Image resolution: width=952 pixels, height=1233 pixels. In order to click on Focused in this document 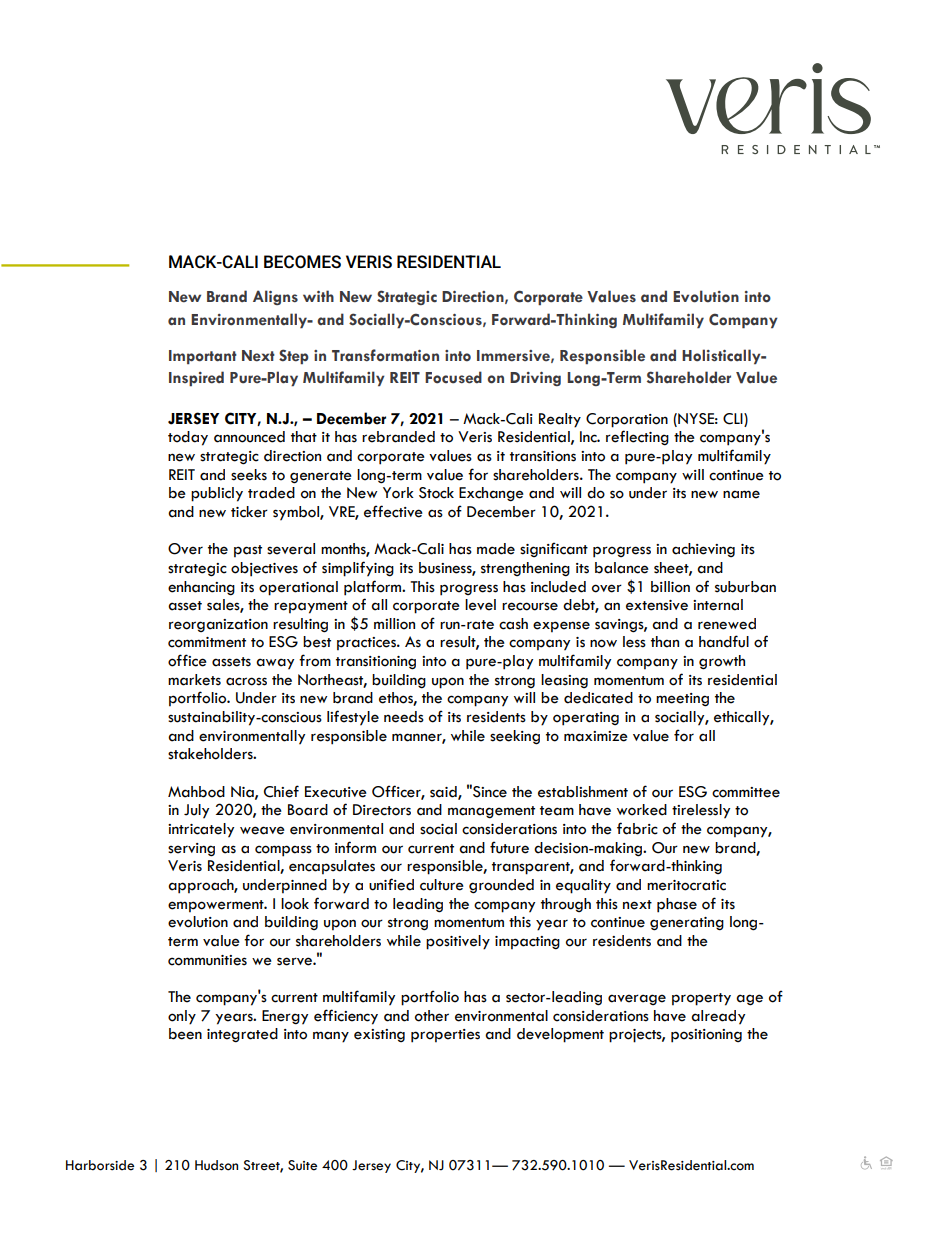, I will do `click(453, 377)`.
